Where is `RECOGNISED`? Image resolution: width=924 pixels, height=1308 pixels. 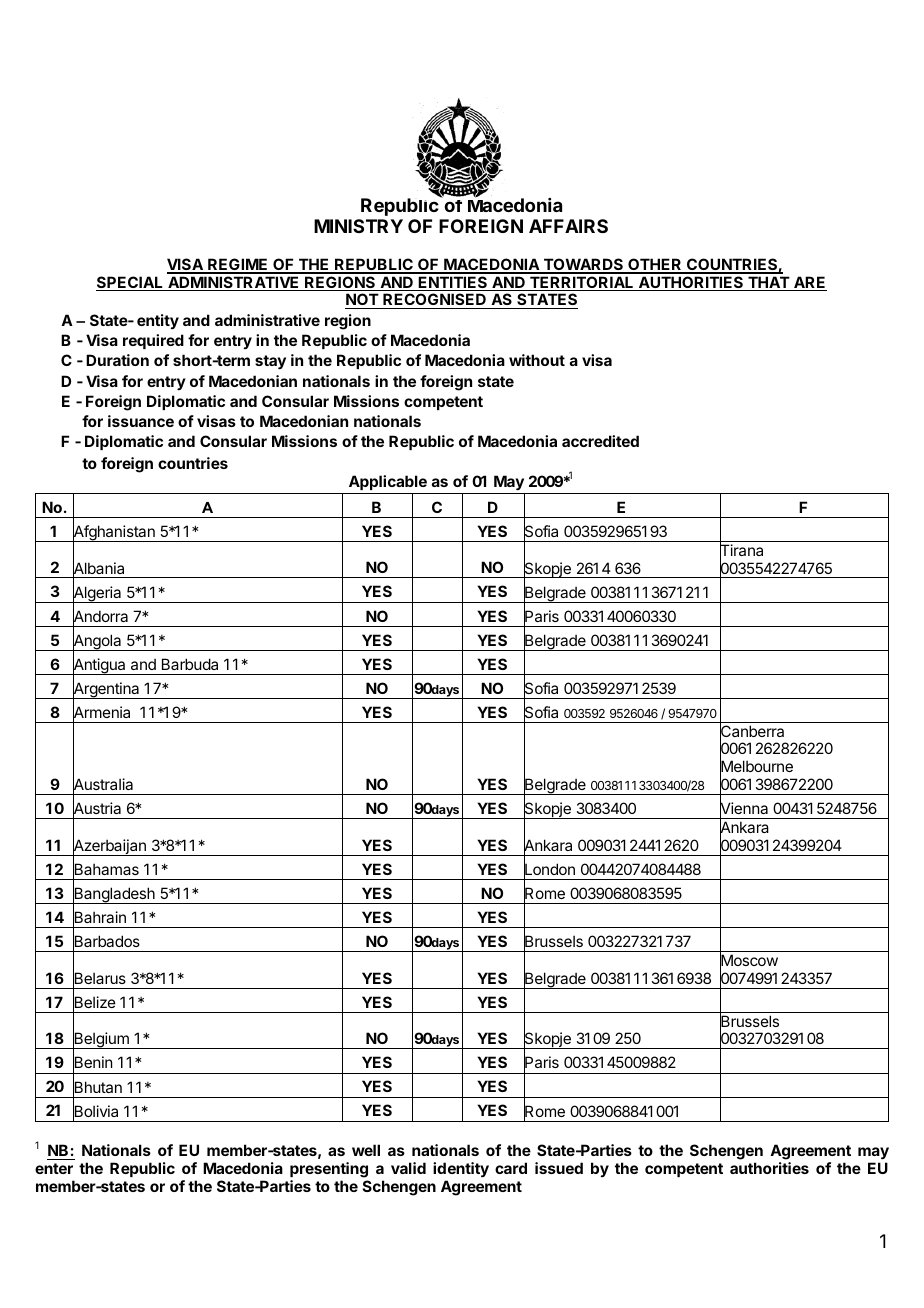 RECOGNISED is located at coordinates (434, 301).
